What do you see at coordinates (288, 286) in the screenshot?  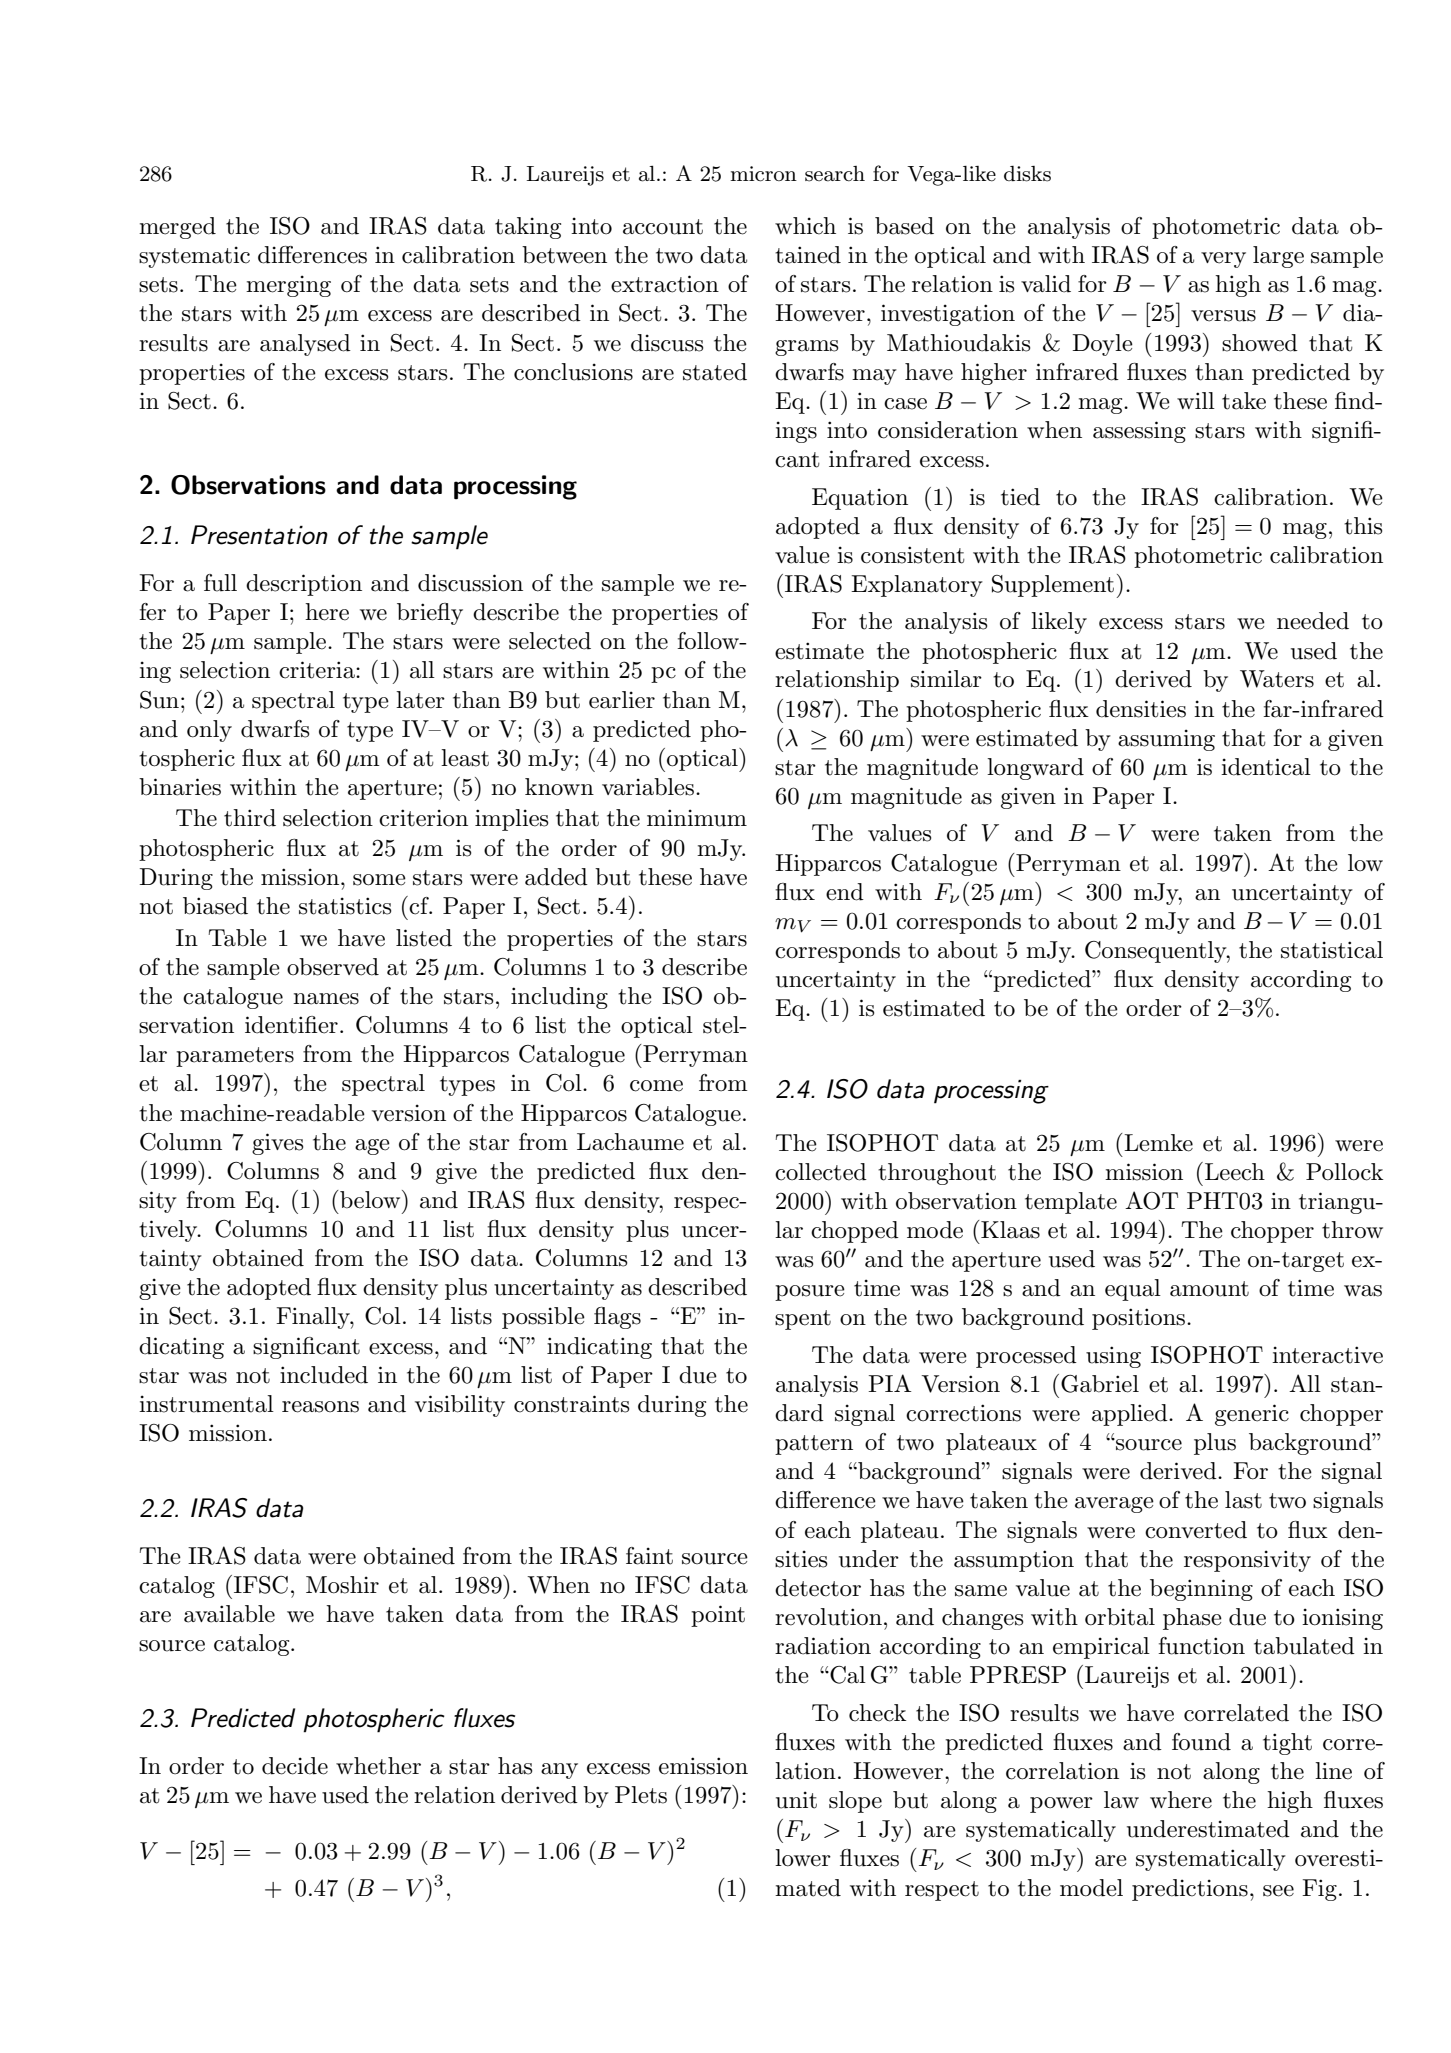 I see `merging` at bounding box center [288, 286].
